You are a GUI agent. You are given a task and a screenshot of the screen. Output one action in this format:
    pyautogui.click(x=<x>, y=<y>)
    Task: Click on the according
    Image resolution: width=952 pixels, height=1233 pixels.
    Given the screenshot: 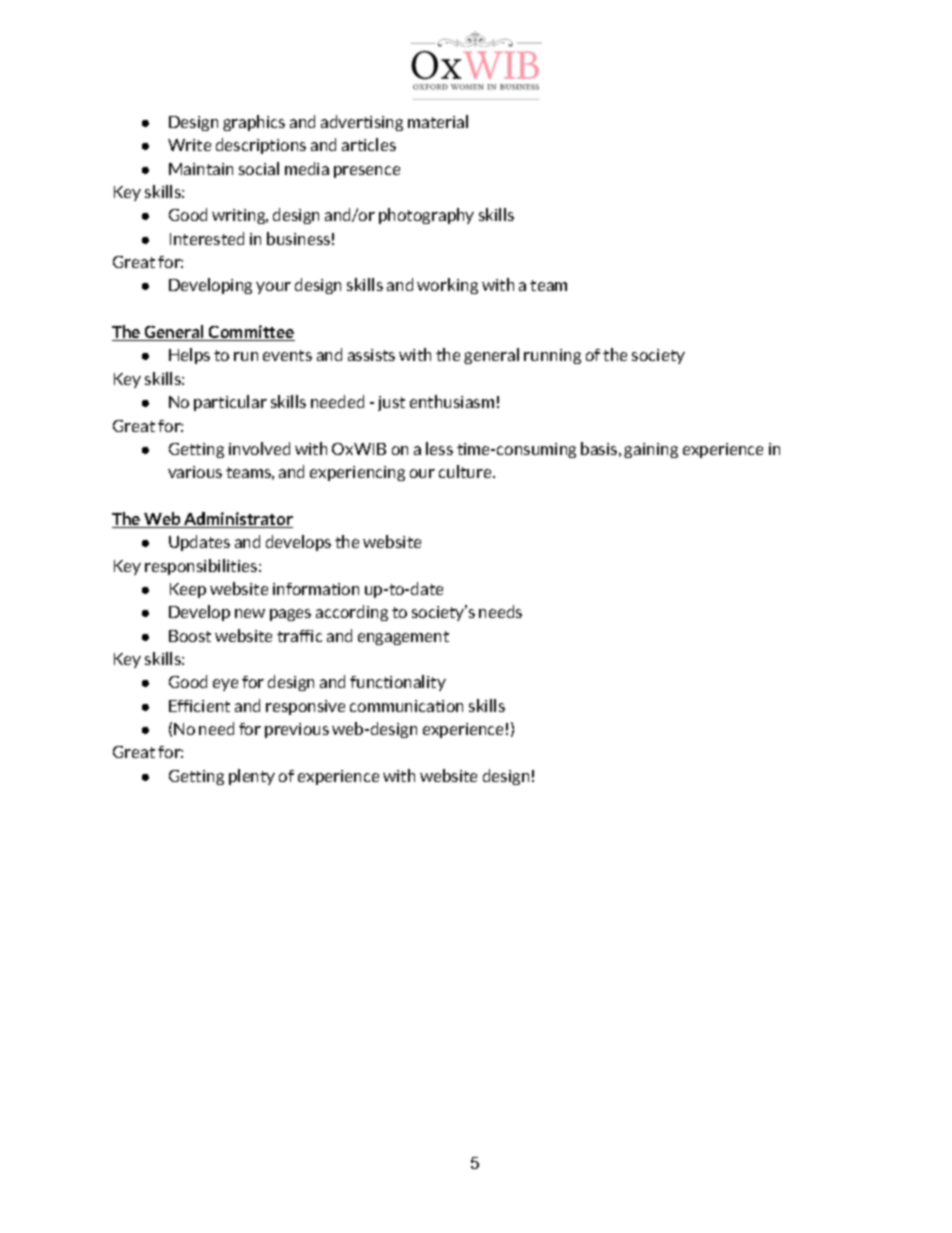 What is the action you would take?
    pyautogui.click(x=352, y=613)
